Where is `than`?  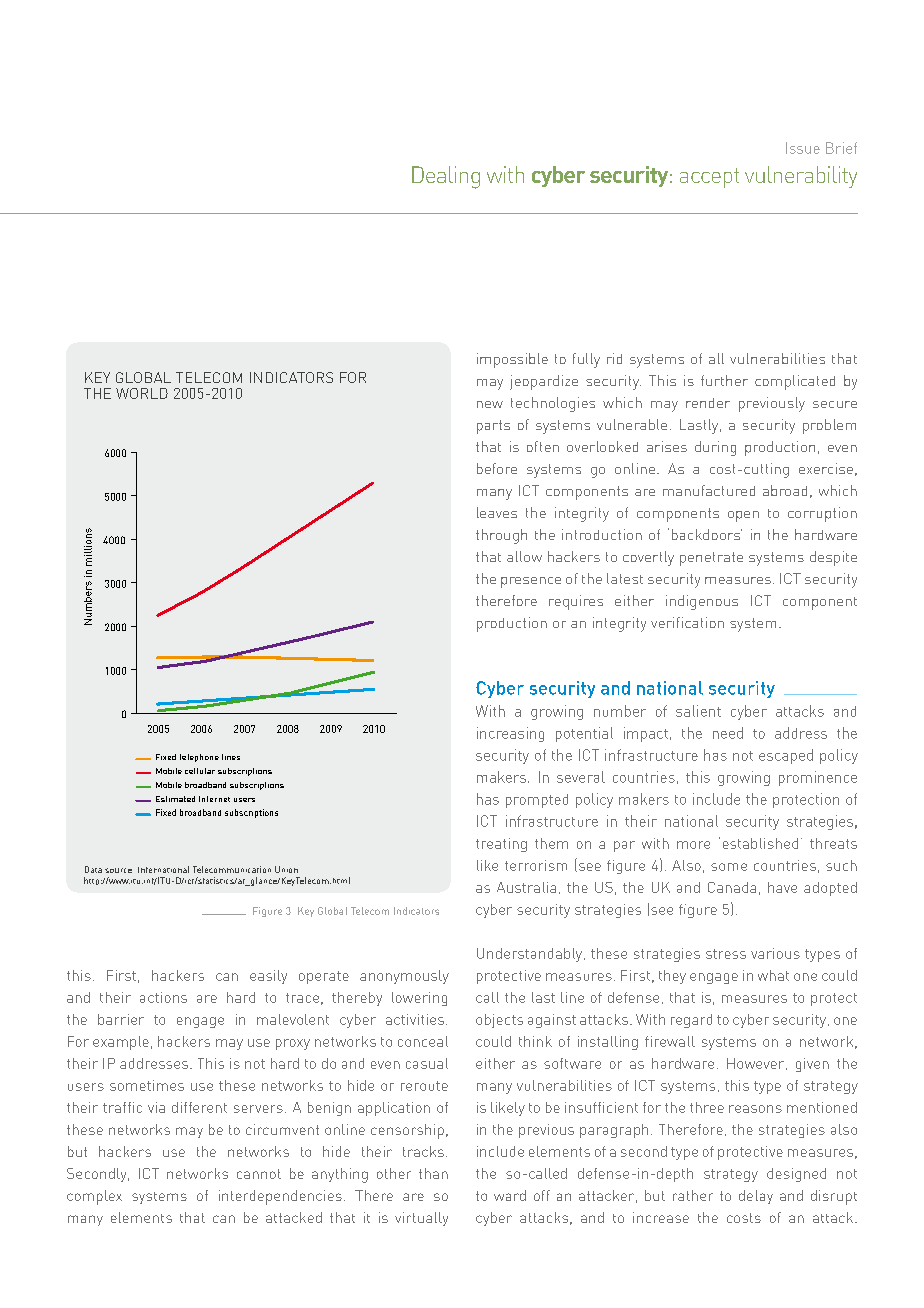
than is located at coordinates (433, 1173).
